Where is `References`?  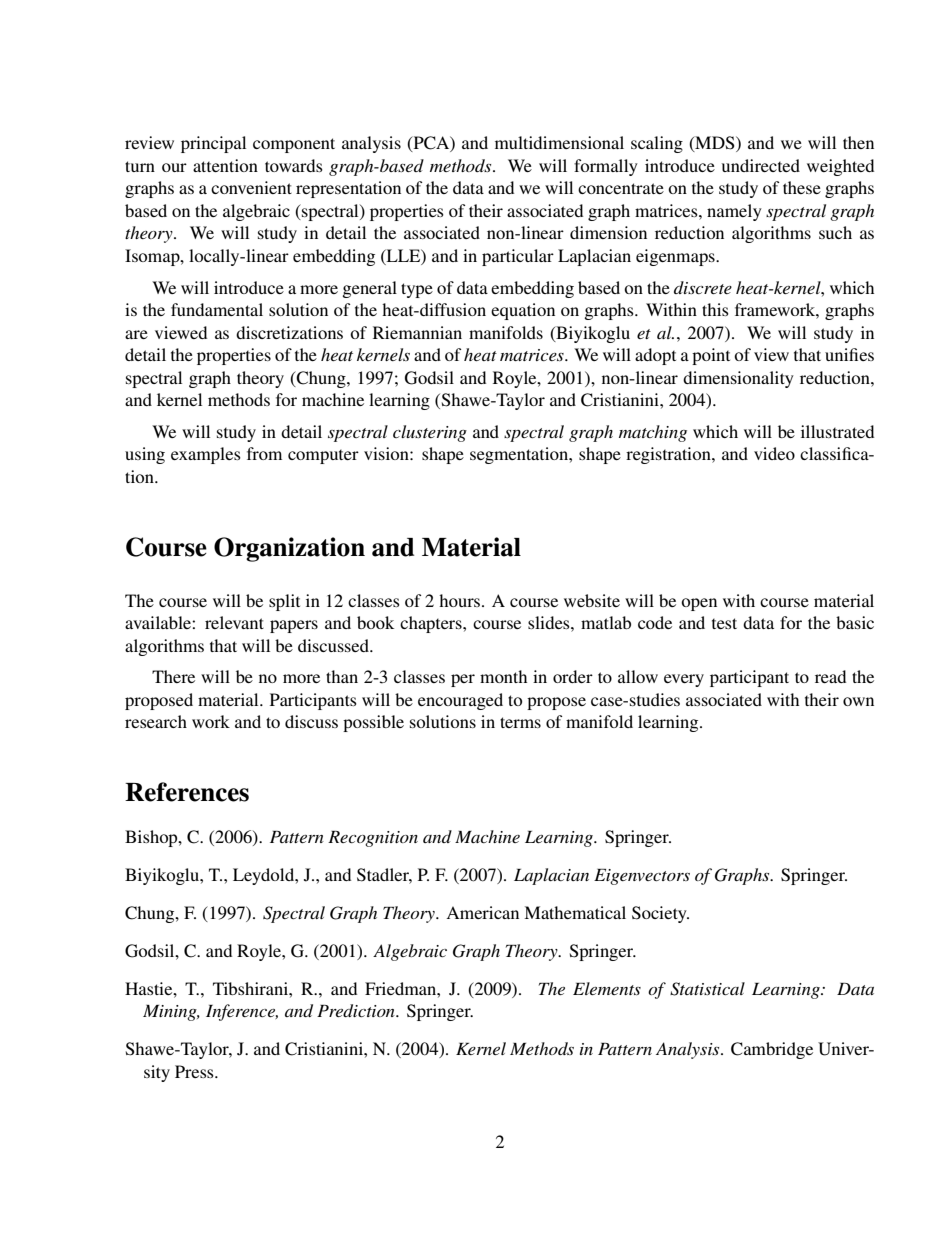 References is located at coordinates (187, 792).
